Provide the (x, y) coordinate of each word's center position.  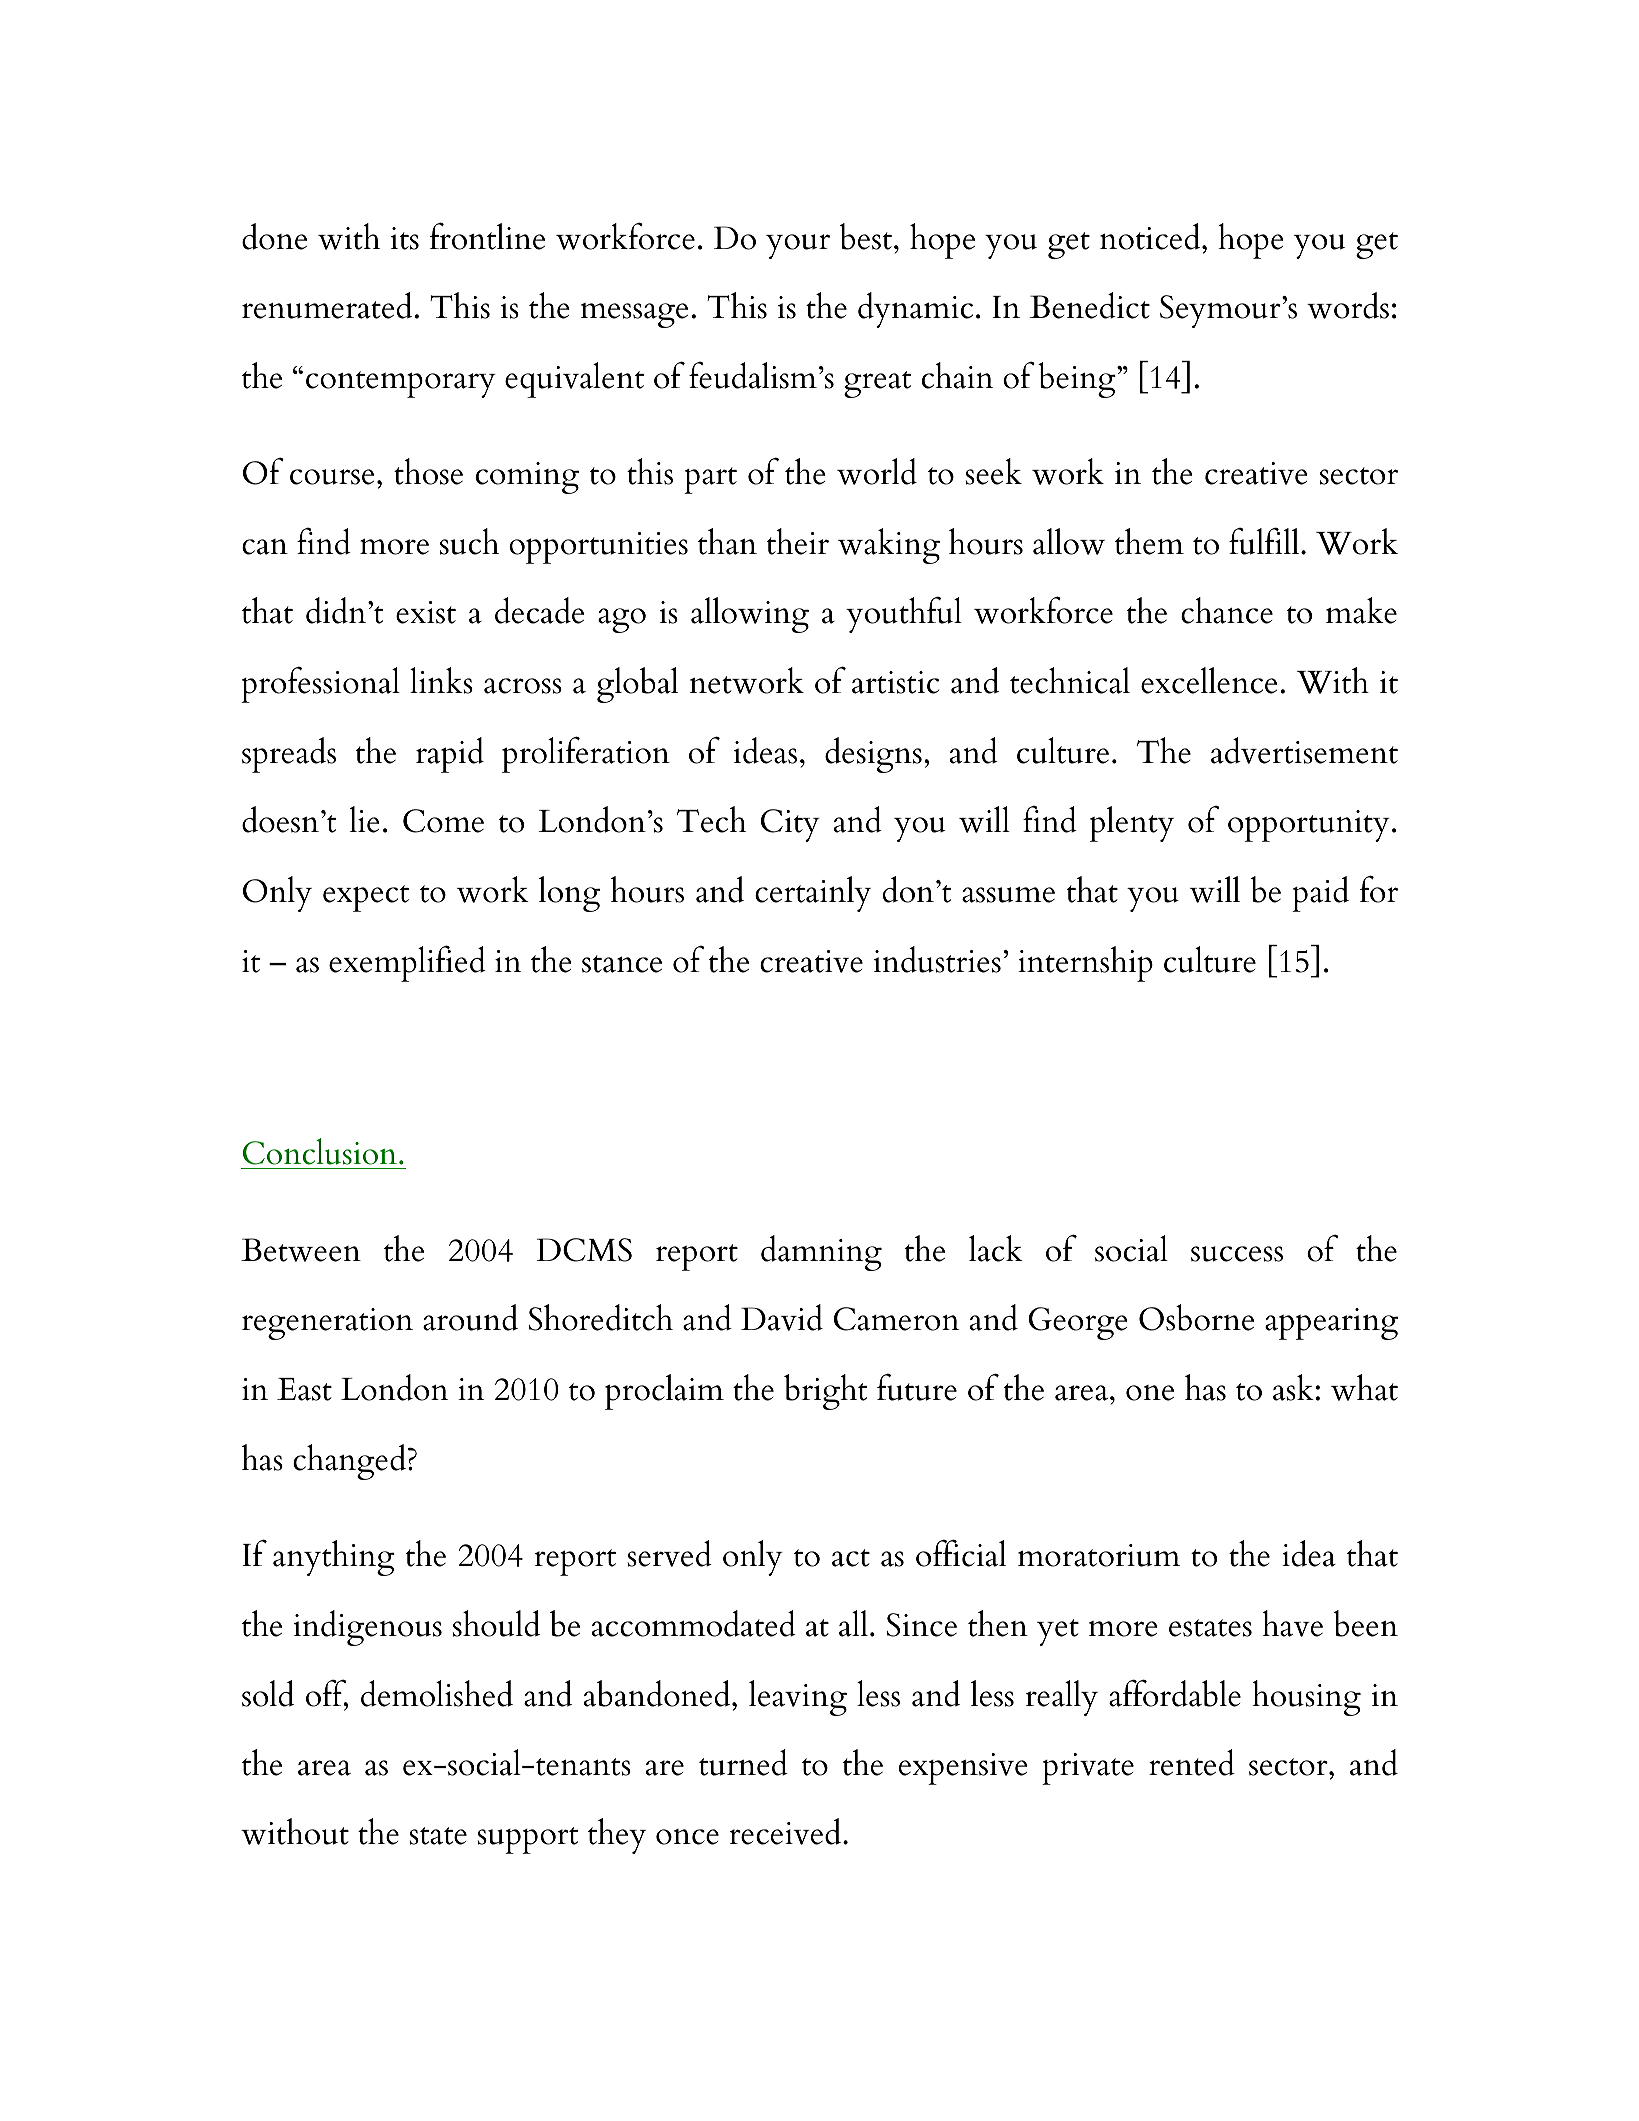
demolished (437, 1693)
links (441, 680)
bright (826, 1392)
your (798, 246)
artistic (895, 682)
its (405, 238)
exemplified (407, 963)
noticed (1151, 236)
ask (1293, 1387)
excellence (1209, 680)
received (787, 1831)
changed (351, 1462)
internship (1085, 964)
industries (937, 959)
